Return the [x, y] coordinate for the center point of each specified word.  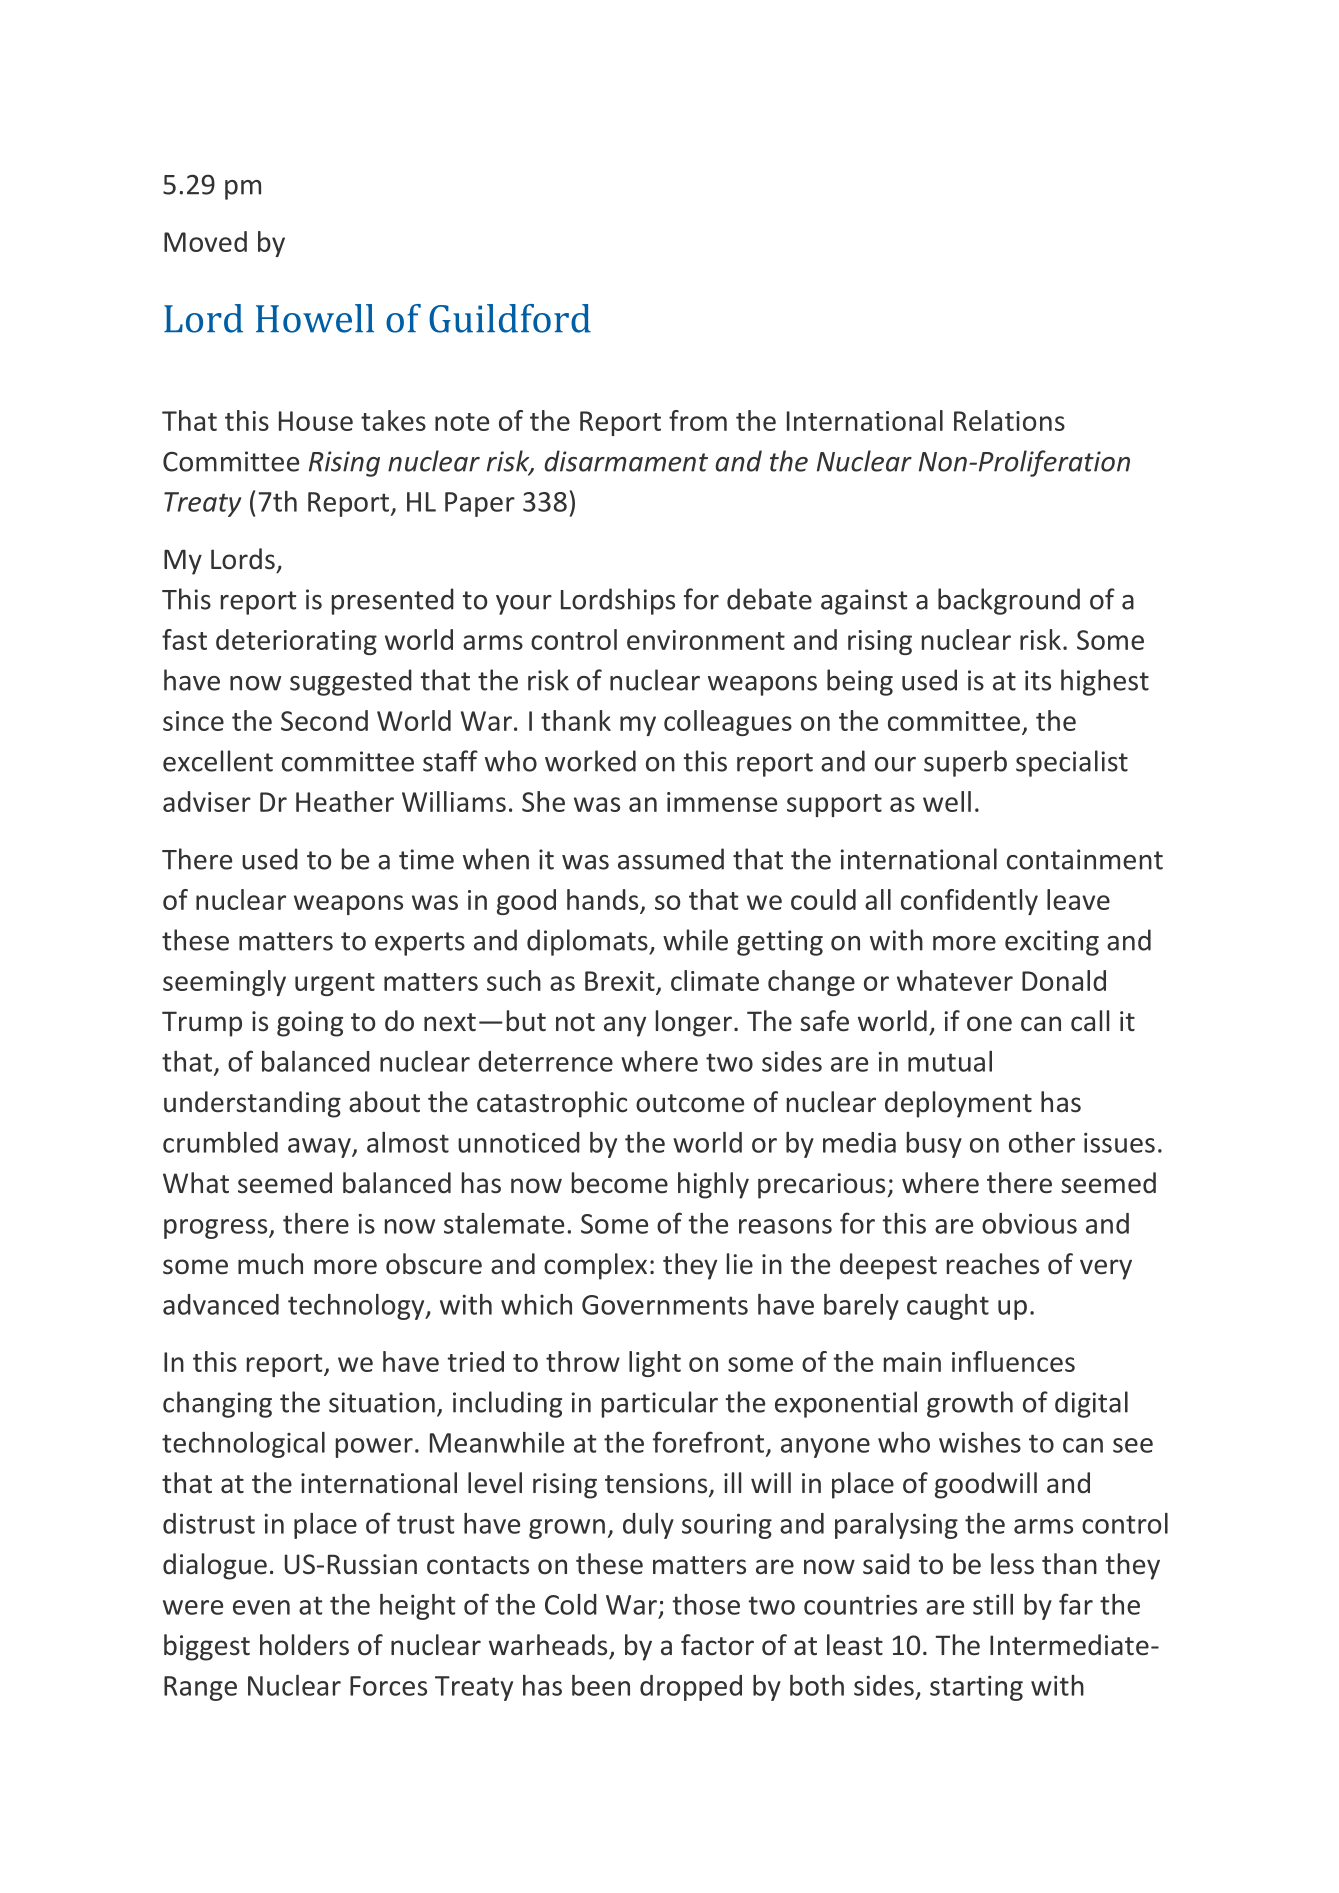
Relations [1009, 420]
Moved [205, 241]
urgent [335, 984]
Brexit [620, 981]
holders [304, 1645]
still [993, 1604]
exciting [1052, 943]
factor [717, 1645]
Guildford [510, 318]
